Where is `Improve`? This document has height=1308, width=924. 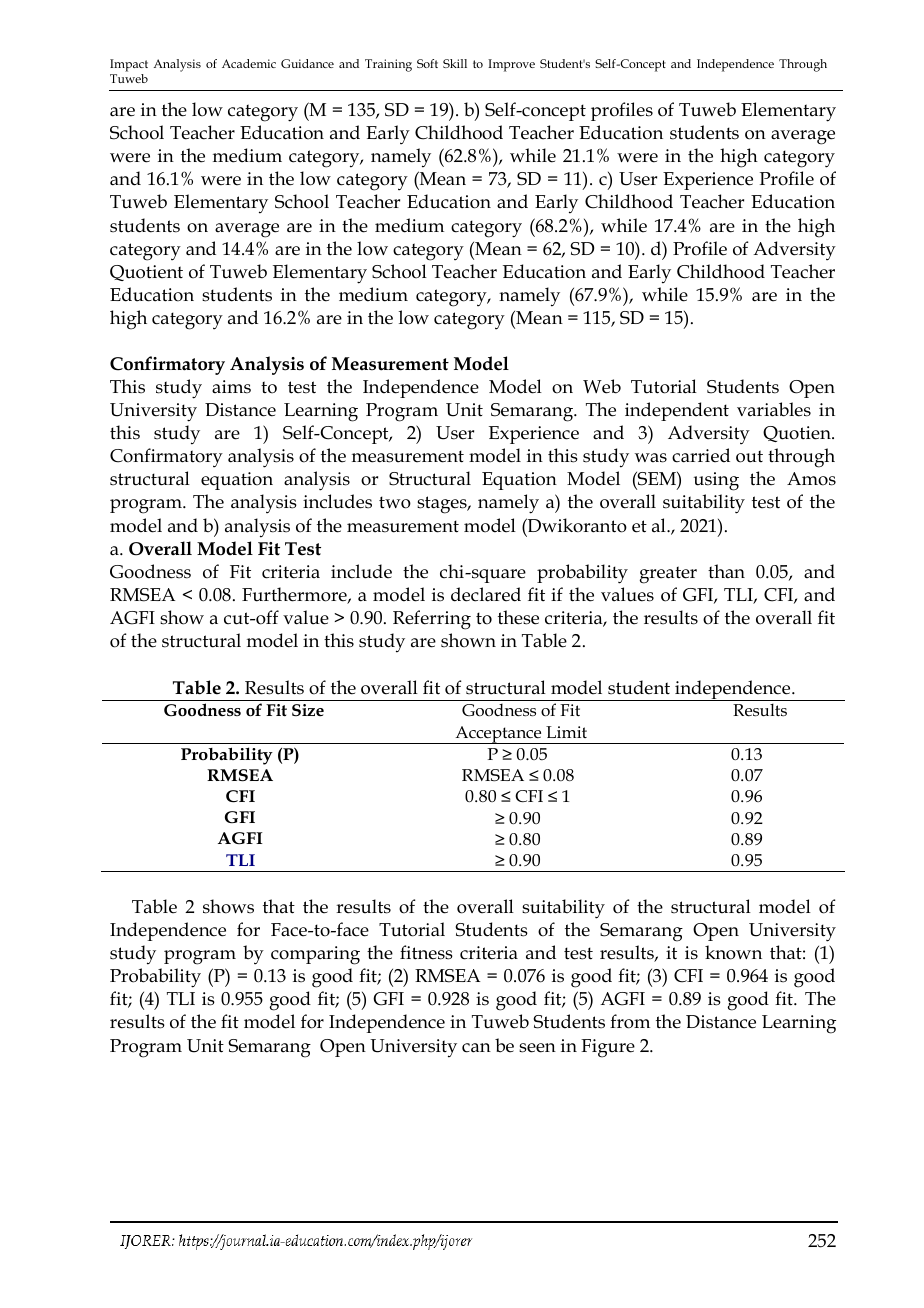
Improve is located at coordinates (511, 65).
